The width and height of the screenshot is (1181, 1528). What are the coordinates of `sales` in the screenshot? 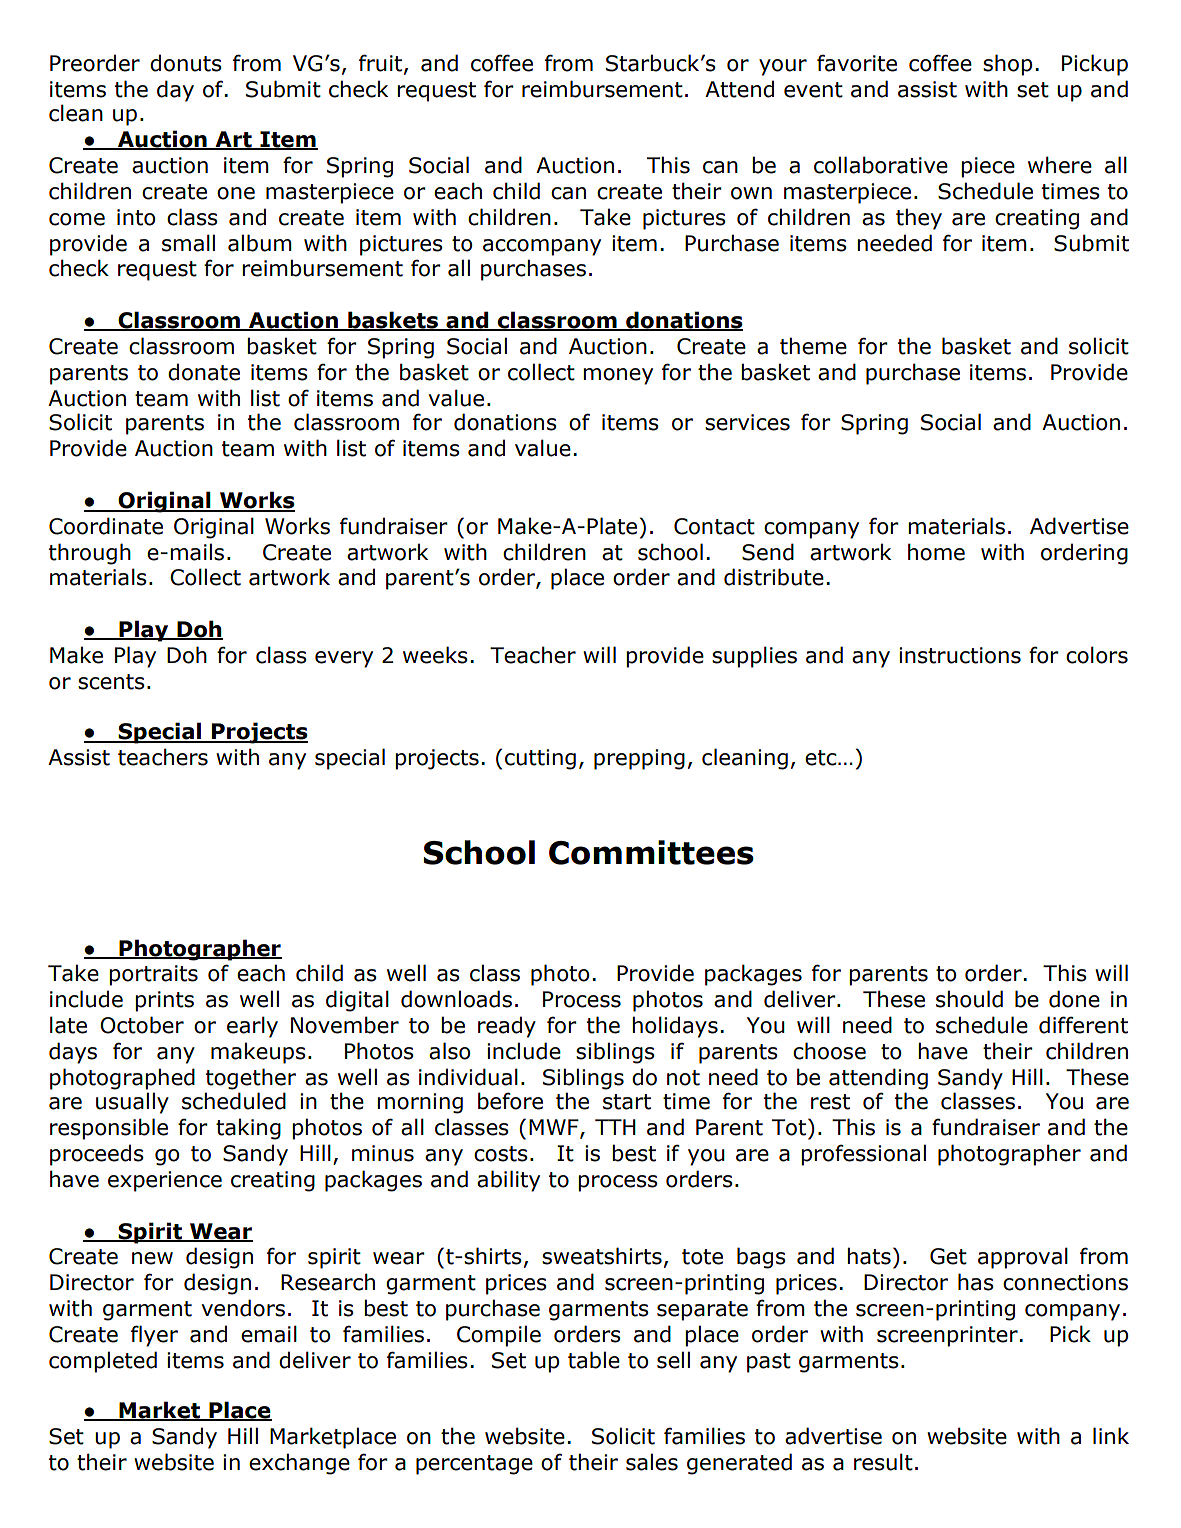 It's located at (652, 1462).
